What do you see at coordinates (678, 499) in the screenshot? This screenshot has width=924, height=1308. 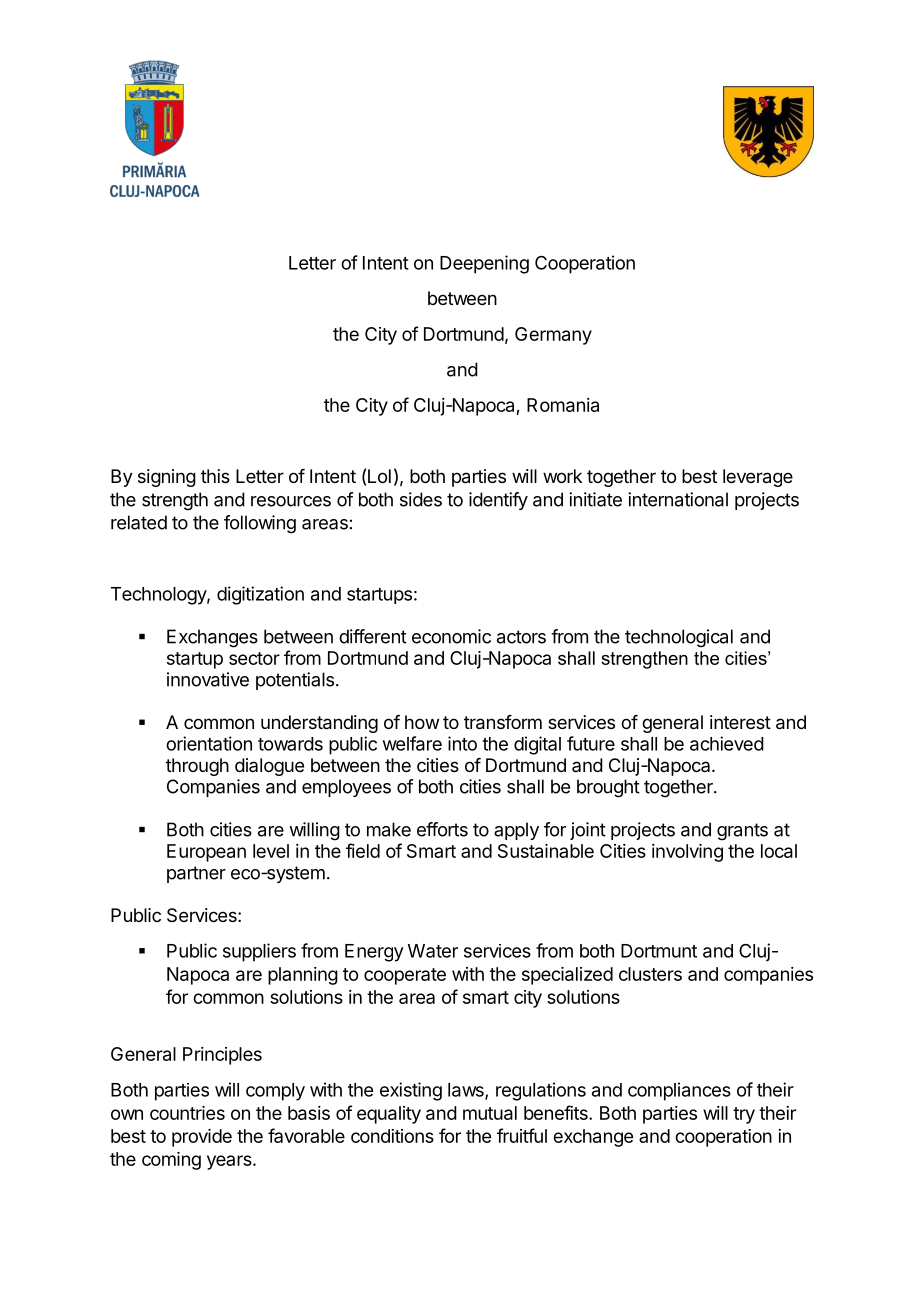 I see `international` at bounding box center [678, 499].
